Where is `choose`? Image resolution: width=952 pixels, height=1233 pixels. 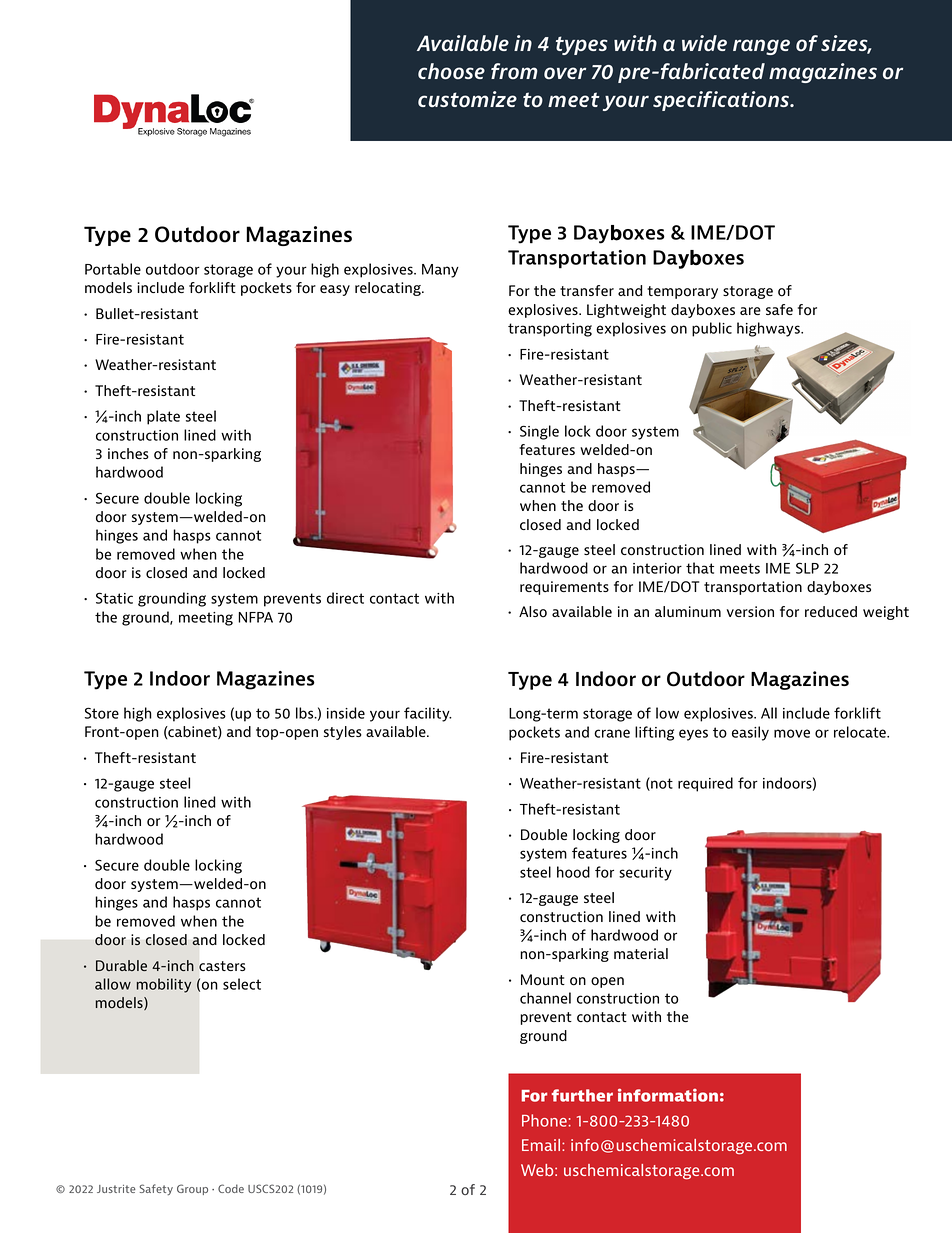
choose is located at coordinates (451, 71).
